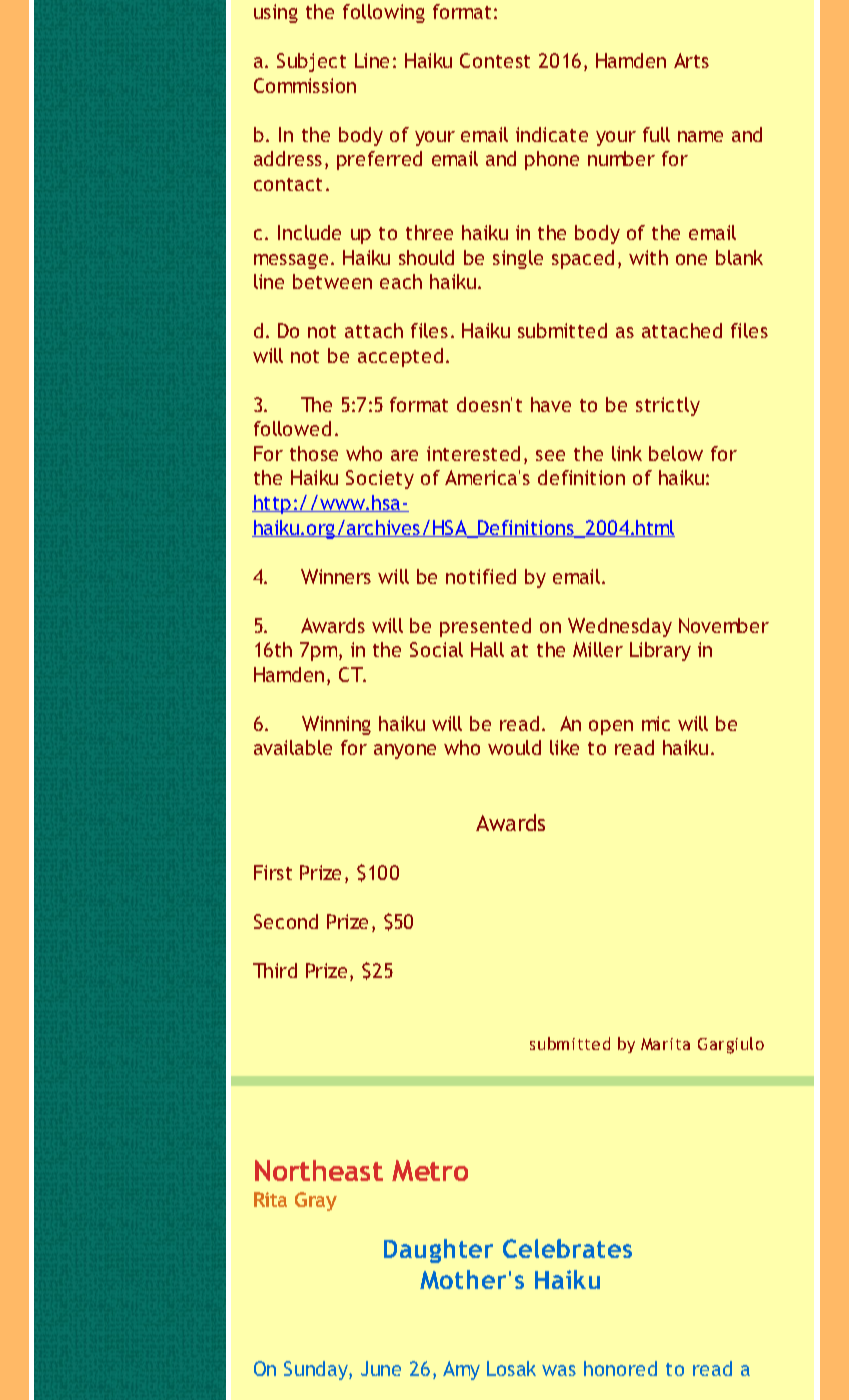  I want to click on with, so click(648, 257).
